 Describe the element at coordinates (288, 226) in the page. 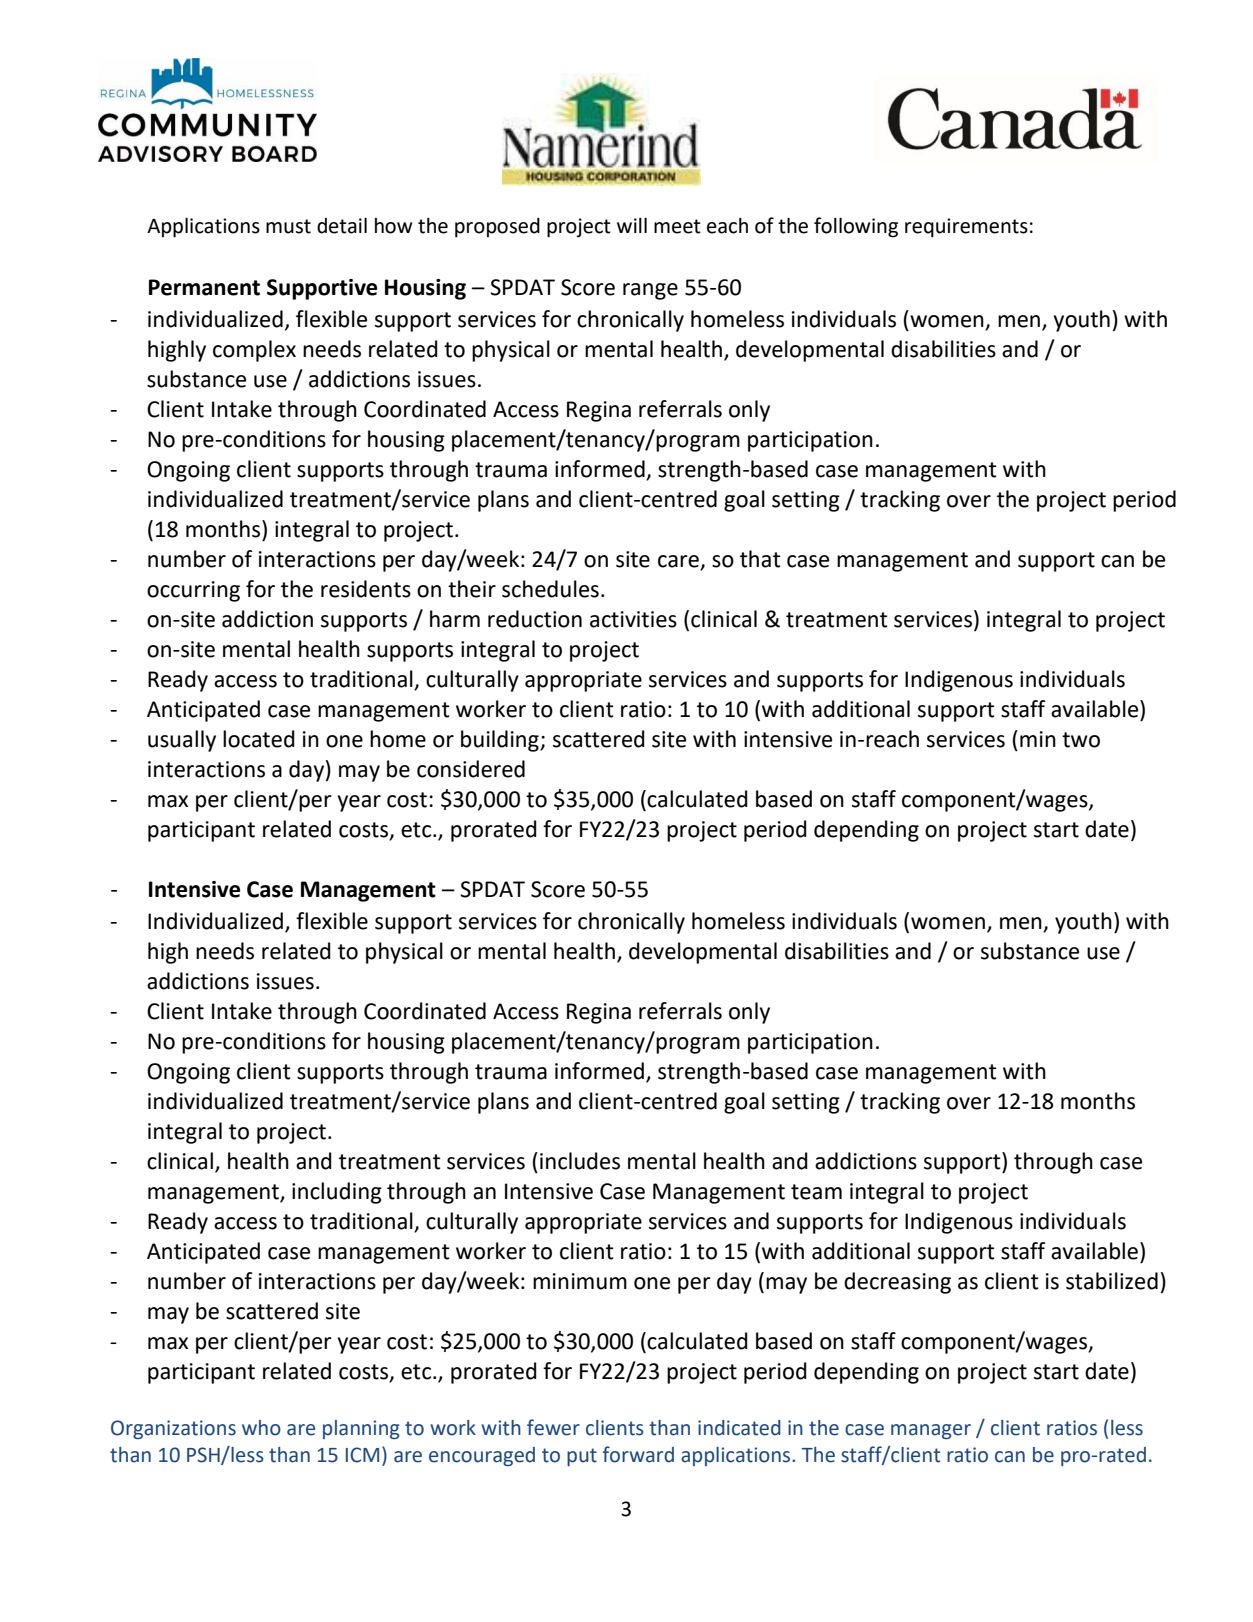

I see `must` at that location.
